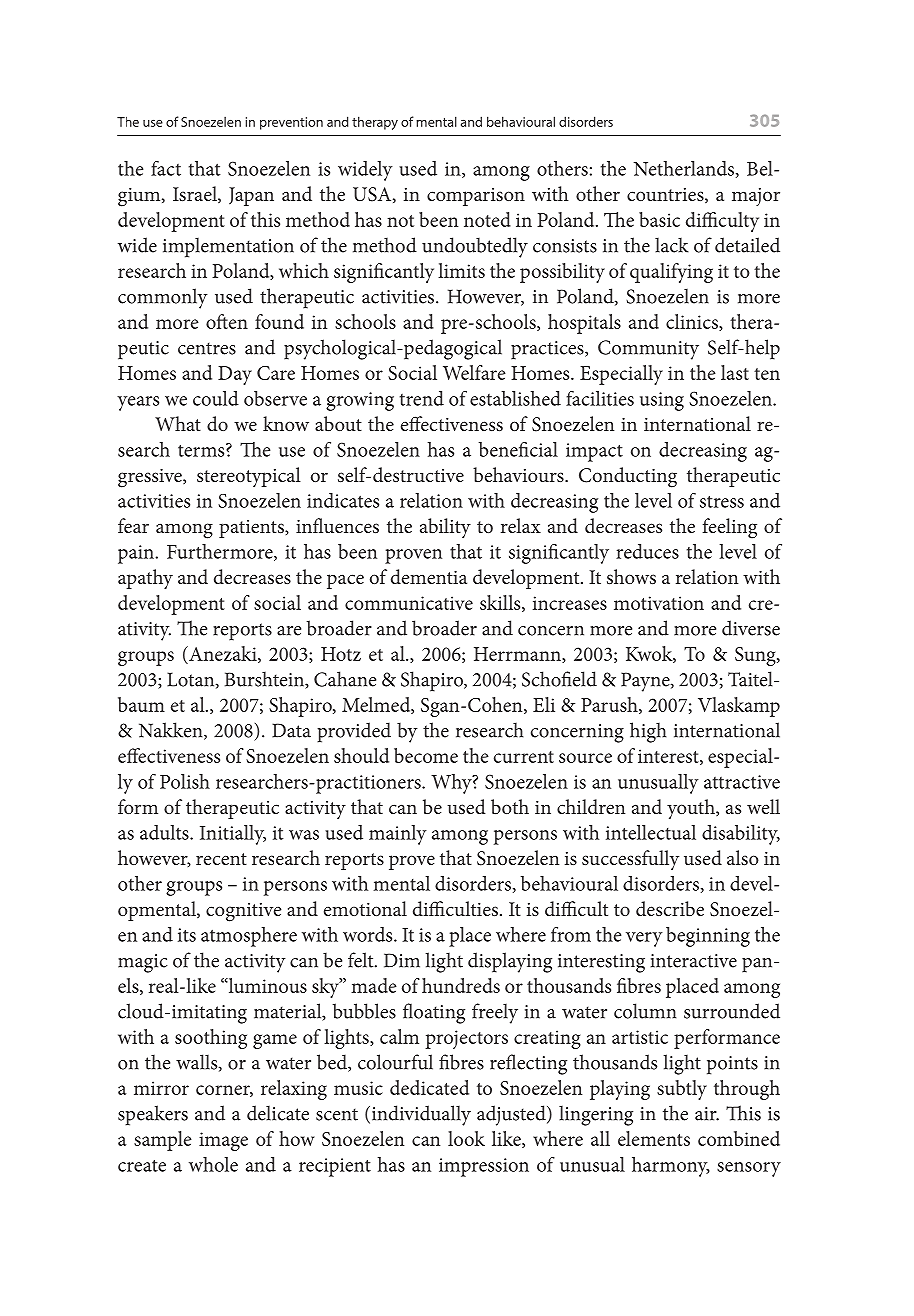 This page has height=1316, width=914. What do you see at coordinates (223, 1141) in the page?
I see `image` at bounding box center [223, 1141].
